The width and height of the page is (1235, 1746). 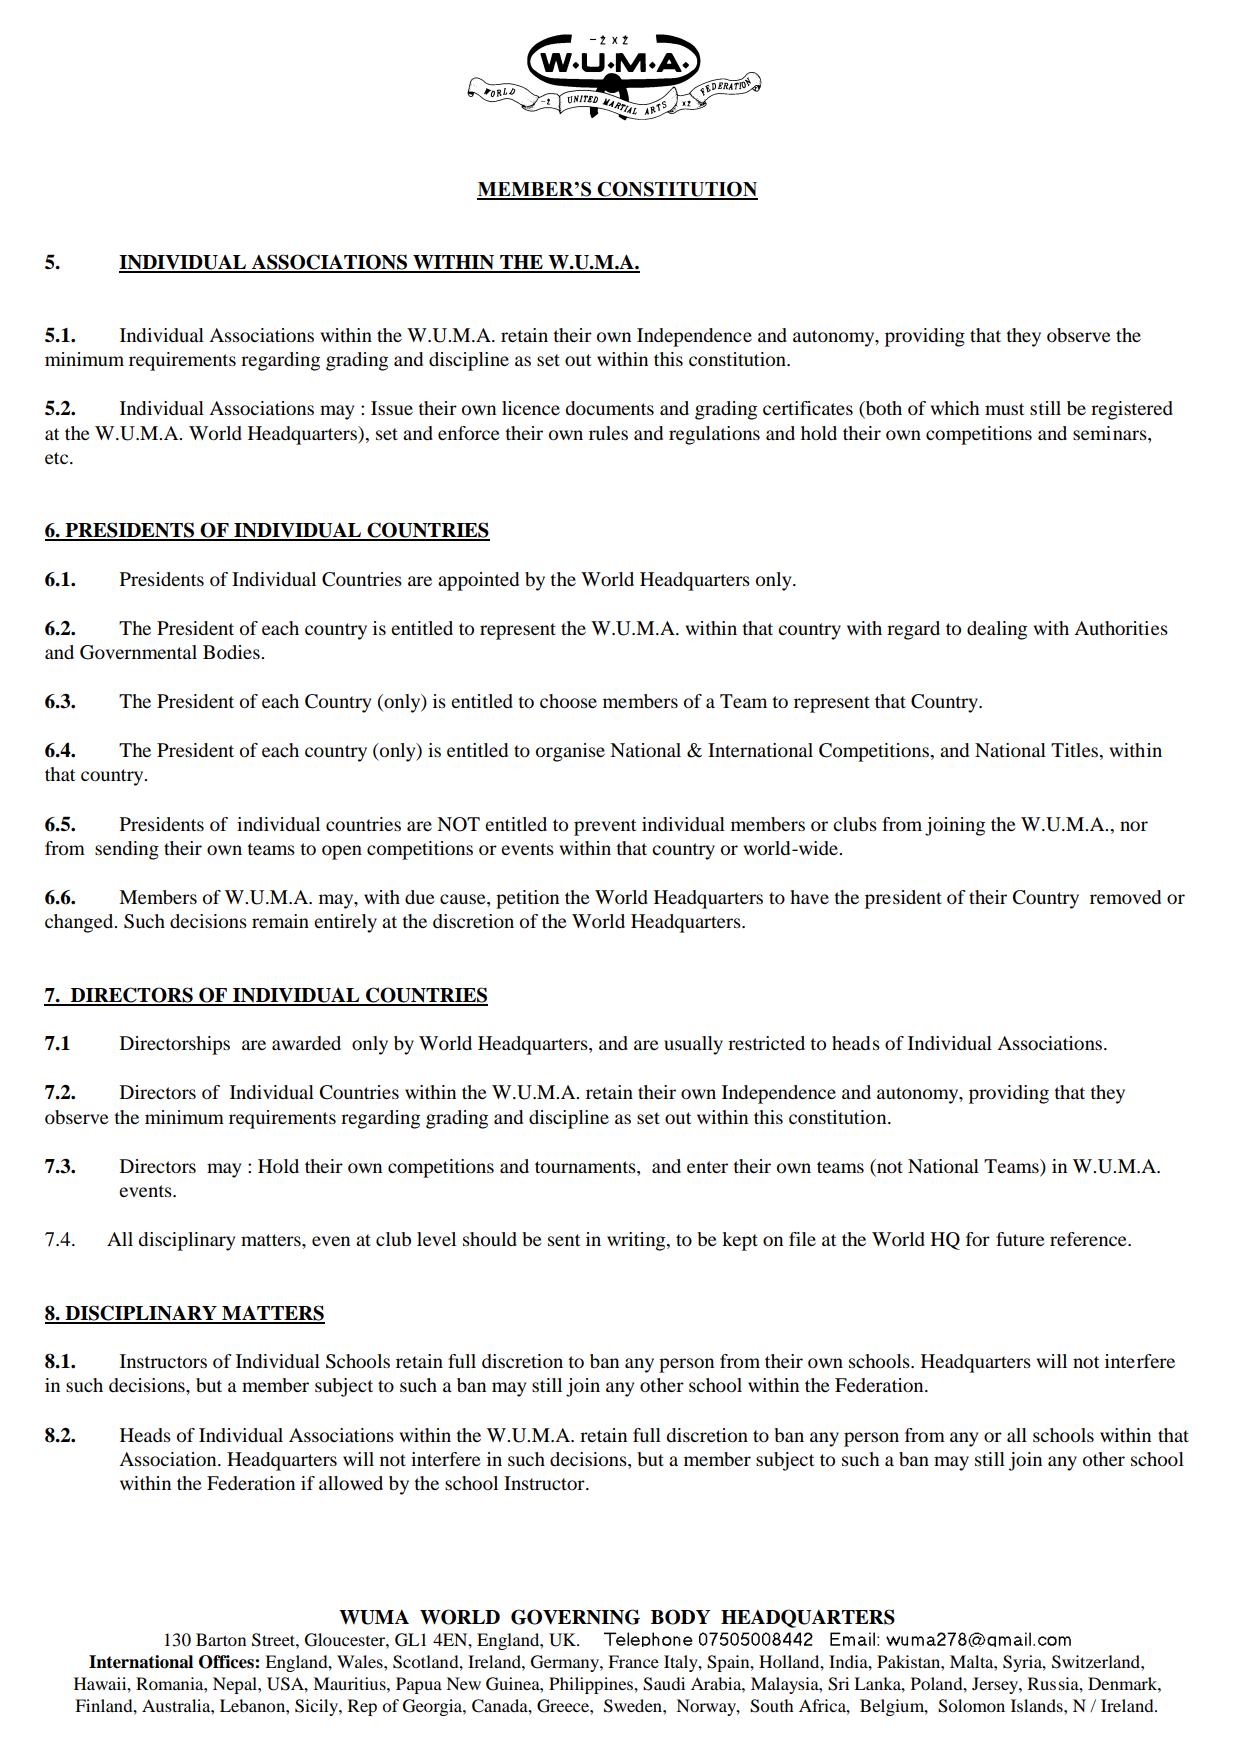 What do you see at coordinates (566, 1663) in the page?
I see `Germany` at bounding box center [566, 1663].
